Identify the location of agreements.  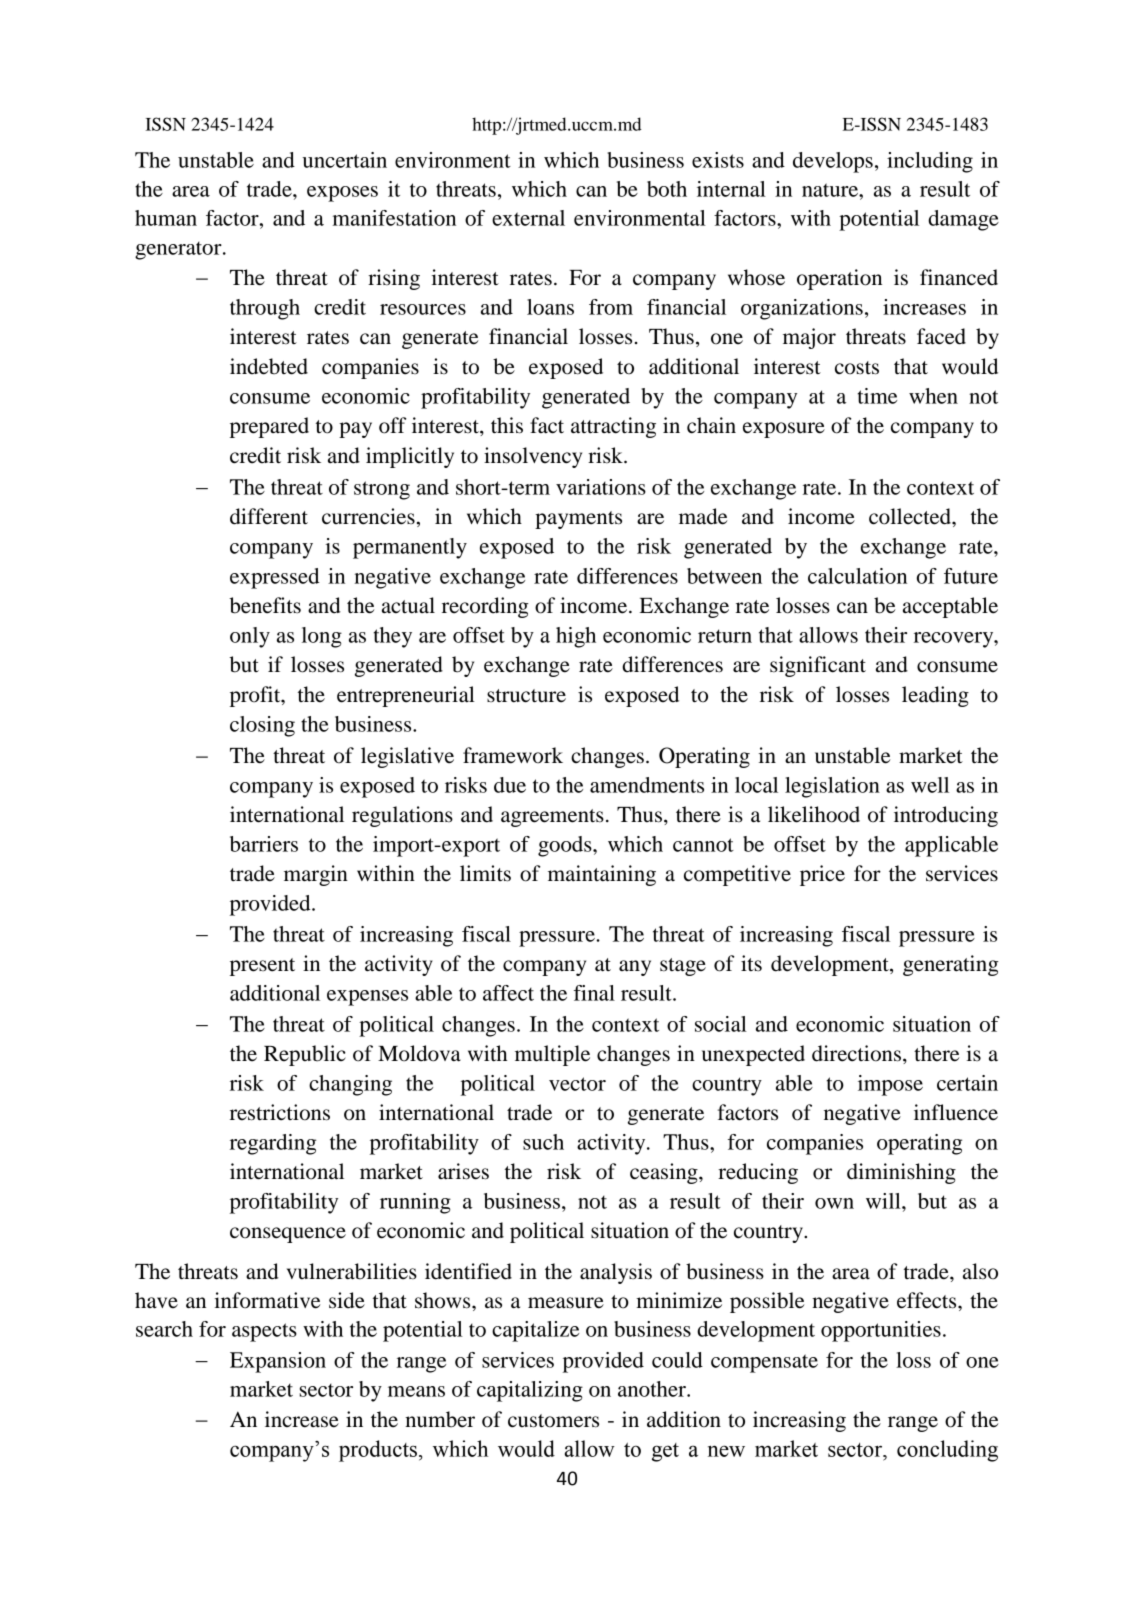
(552, 818).
